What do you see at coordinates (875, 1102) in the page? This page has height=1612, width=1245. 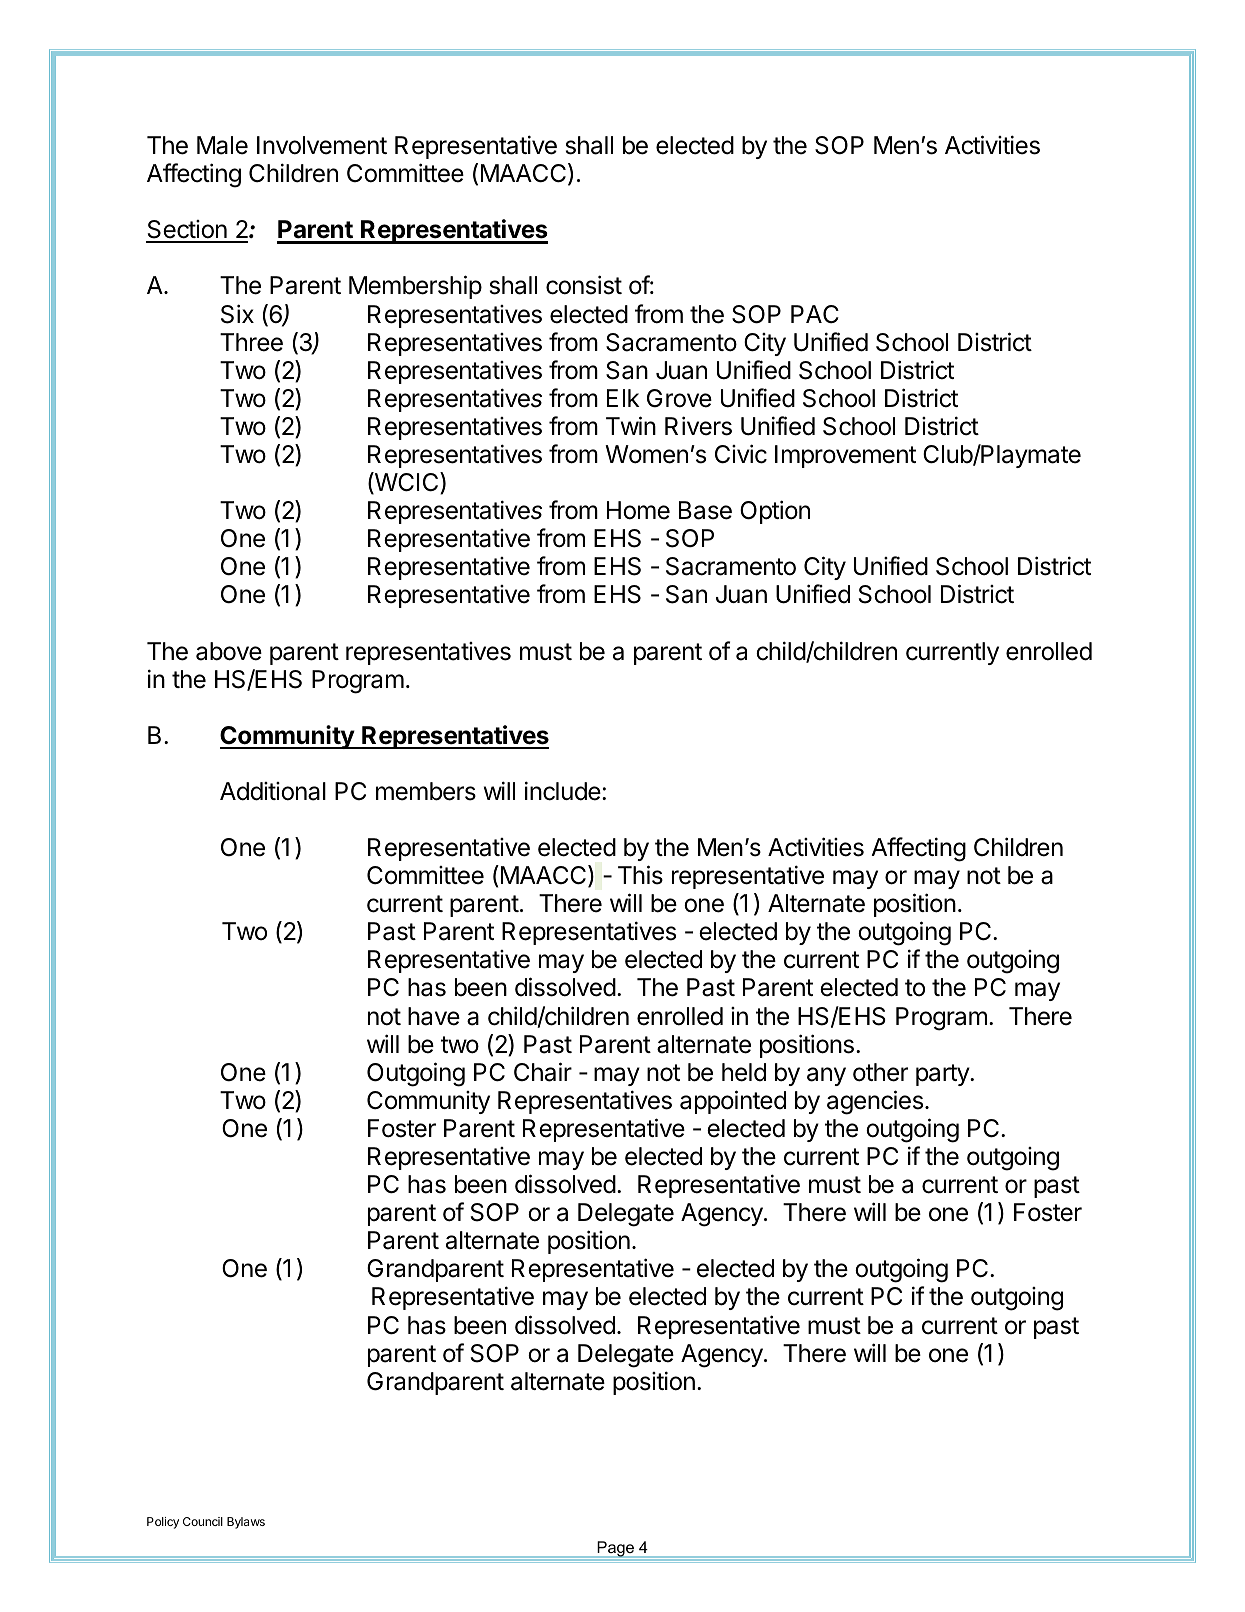 I see `agencies` at bounding box center [875, 1102].
